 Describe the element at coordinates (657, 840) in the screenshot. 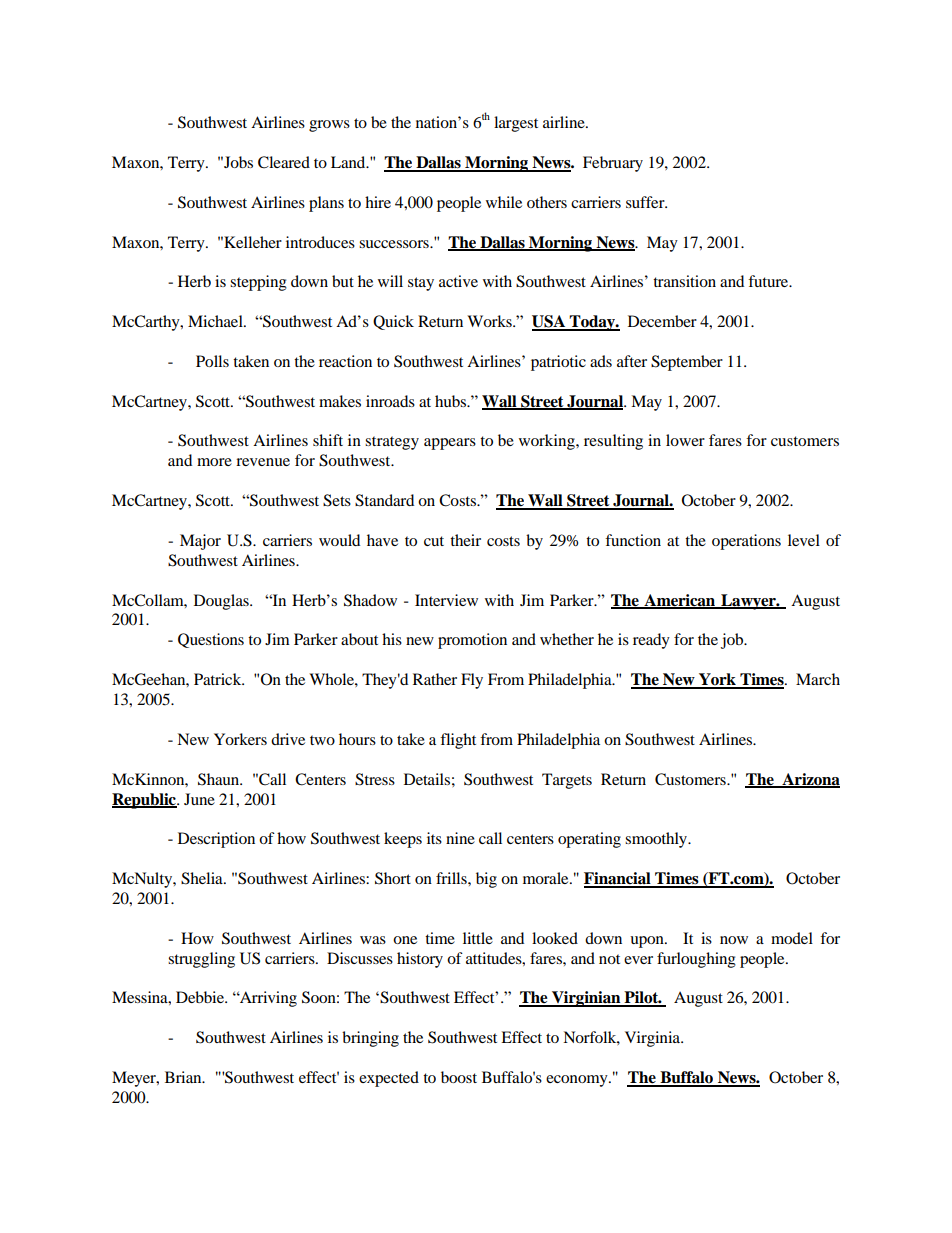

I see `smoothly` at that location.
